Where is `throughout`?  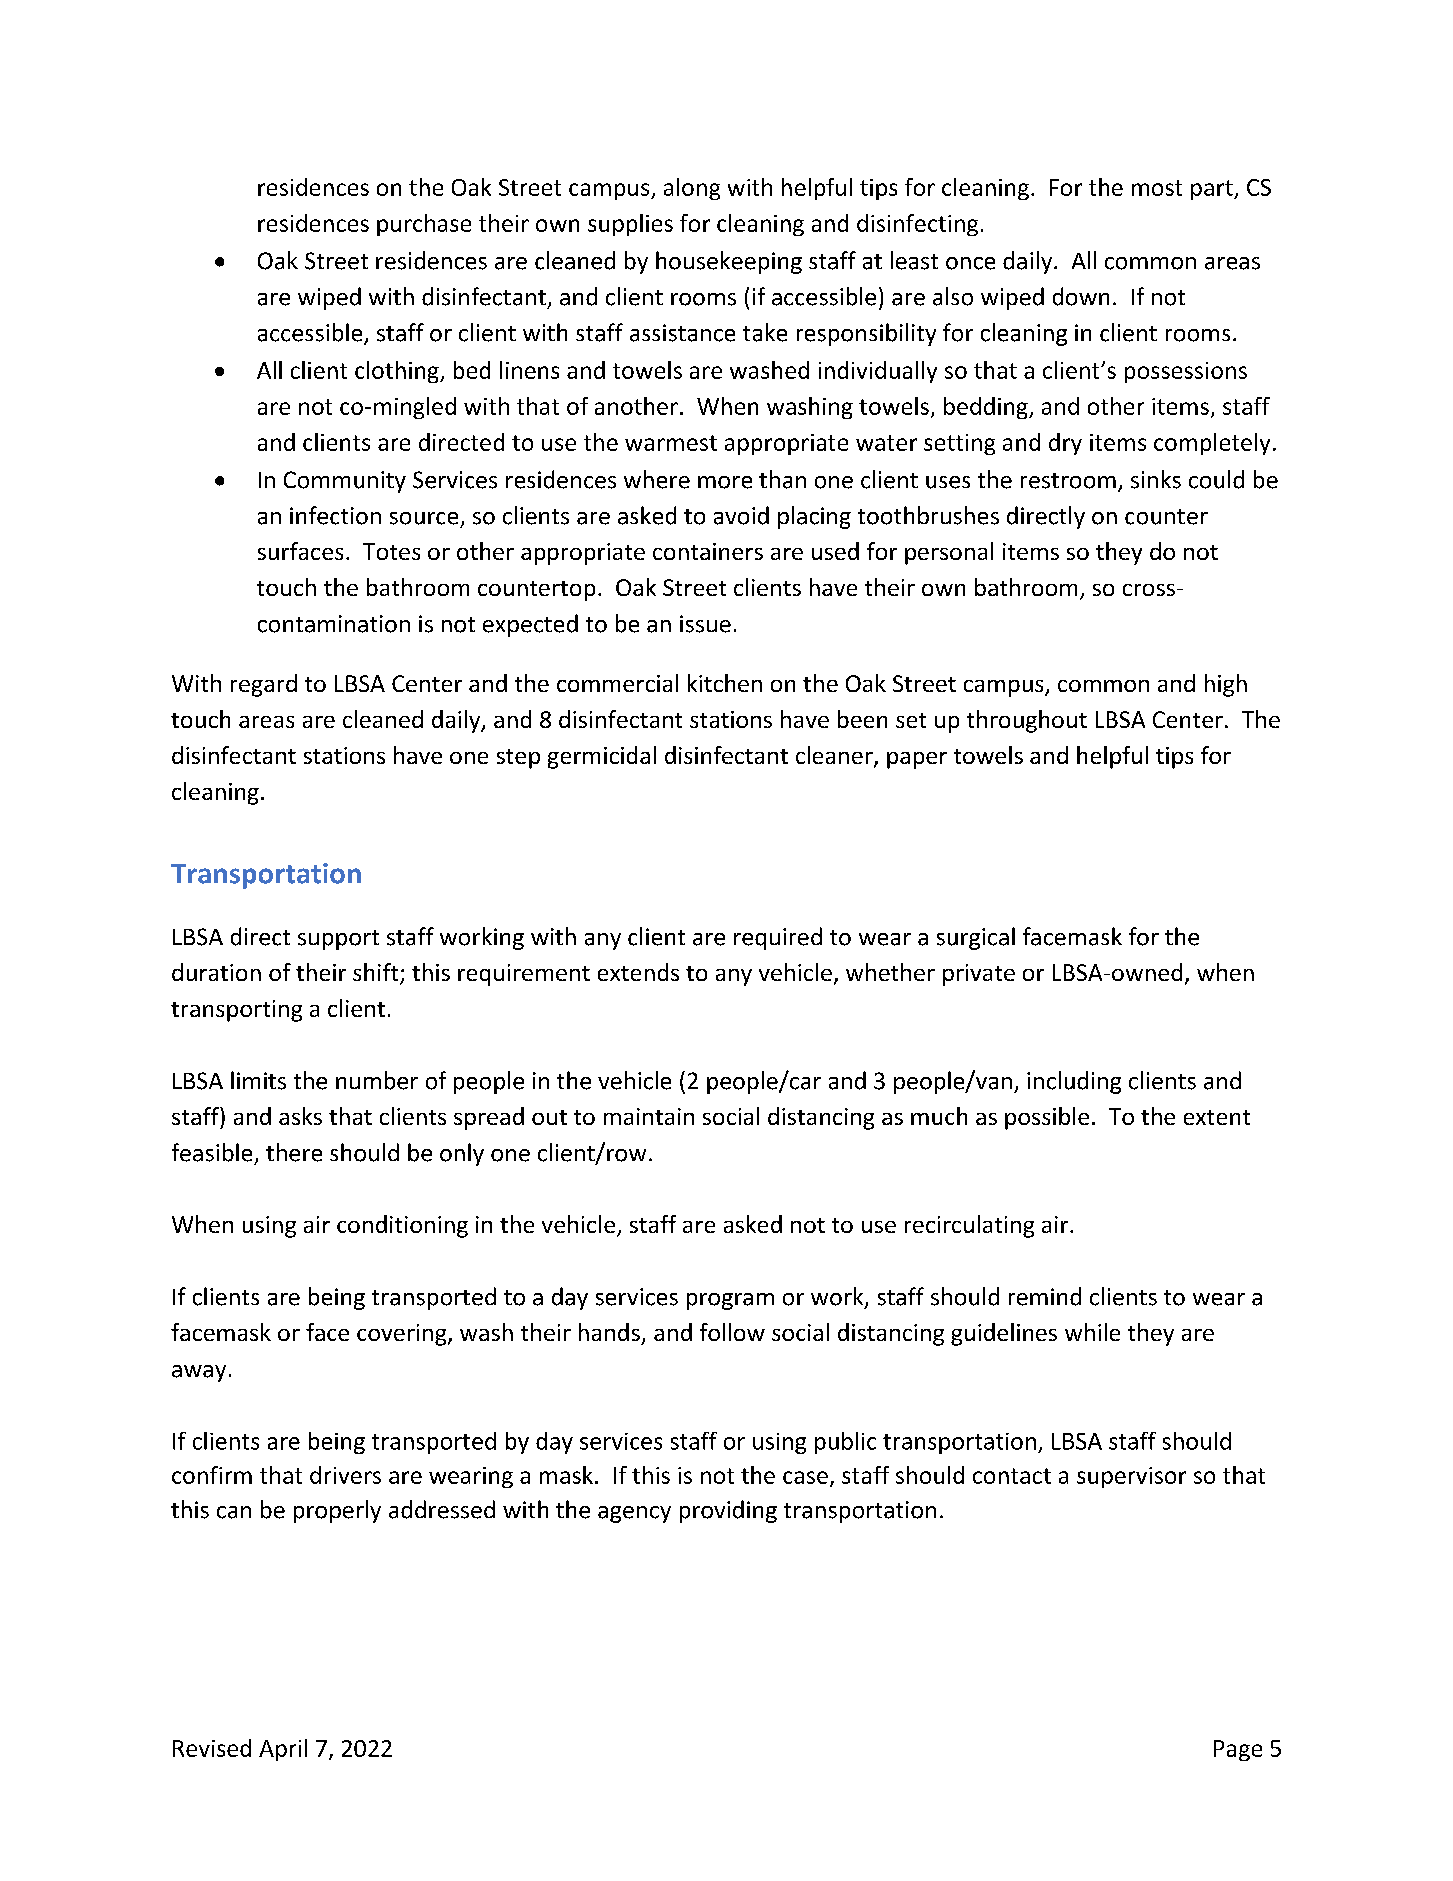
throughout is located at coordinates (1027, 721).
